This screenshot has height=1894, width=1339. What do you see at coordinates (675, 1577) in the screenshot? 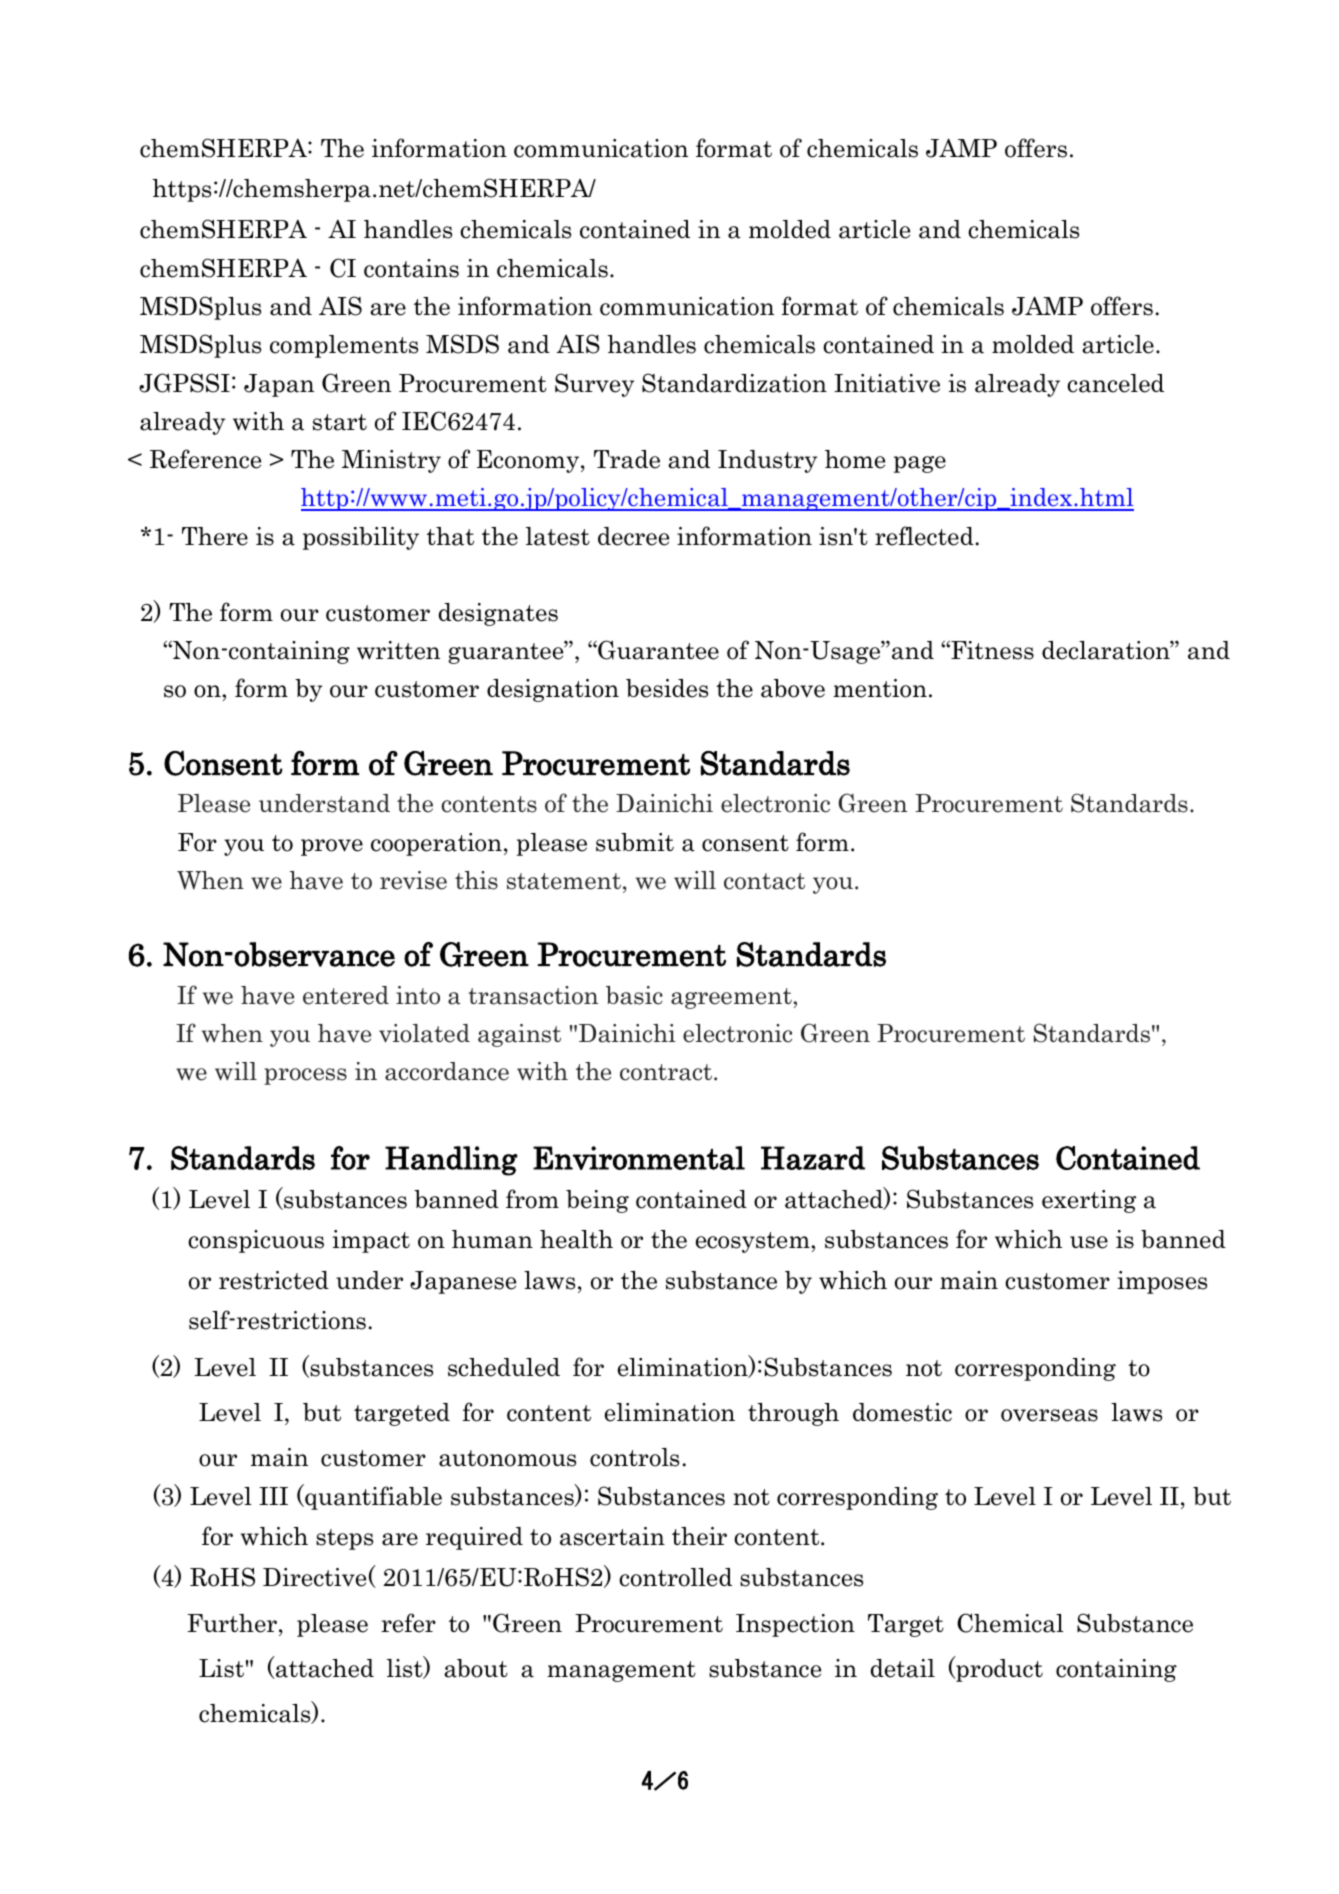
I see `controlled` at bounding box center [675, 1577].
